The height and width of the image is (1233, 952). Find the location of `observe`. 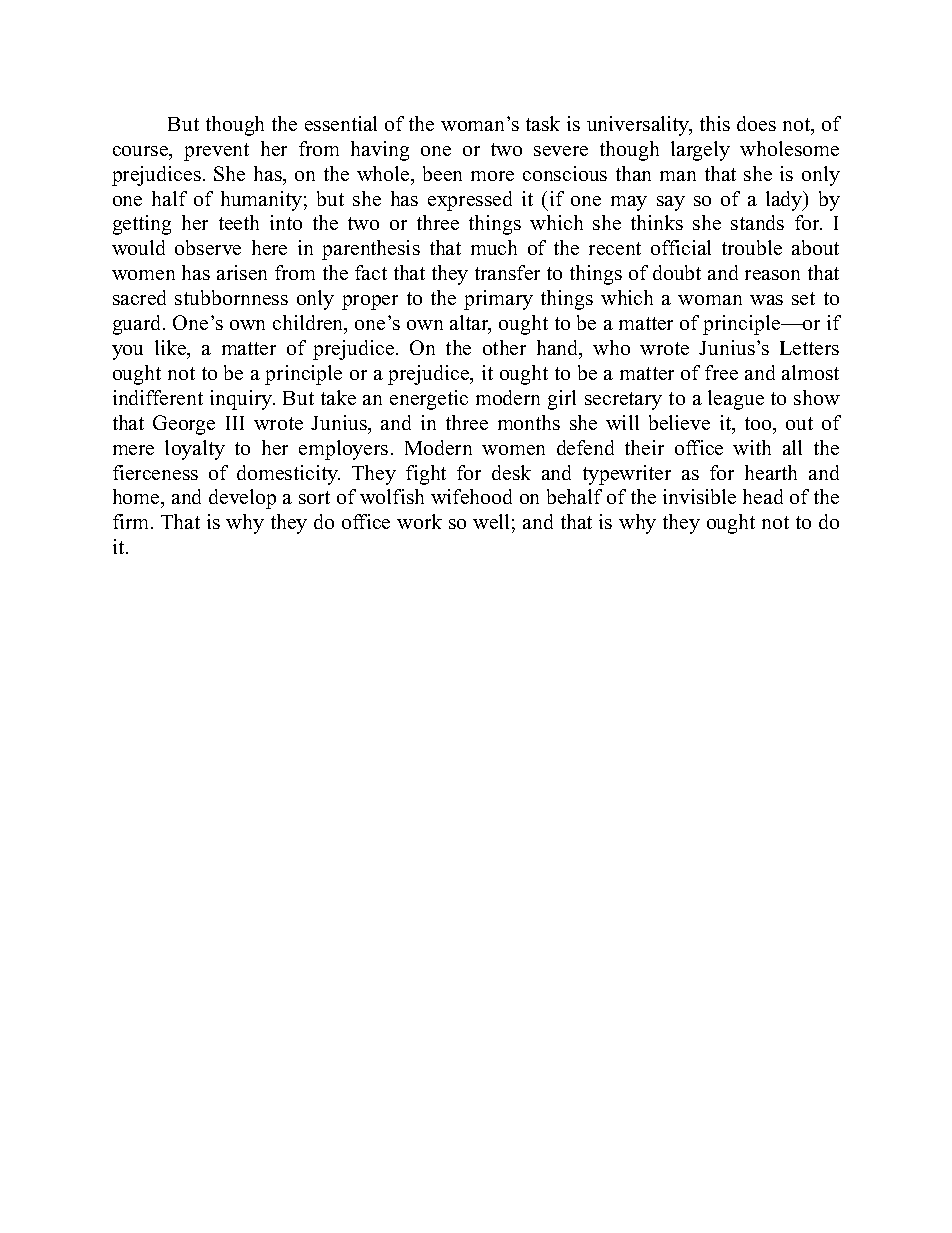

observe is located at coordinates (208, 247).
